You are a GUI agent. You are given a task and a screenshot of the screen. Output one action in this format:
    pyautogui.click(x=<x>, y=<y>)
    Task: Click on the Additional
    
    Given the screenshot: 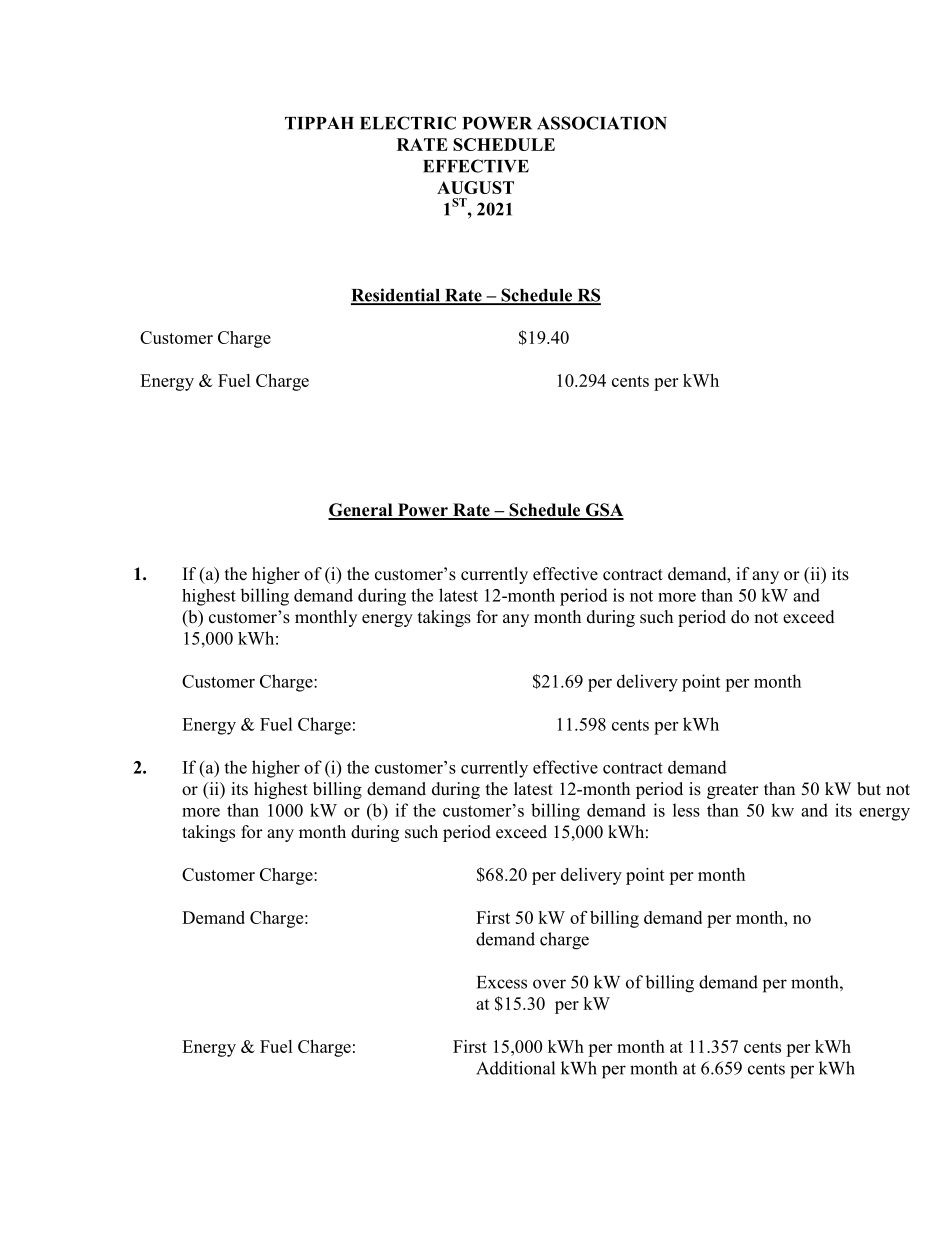 What is the action you would take?
    pyautogui.click(x=515, y=1068)
